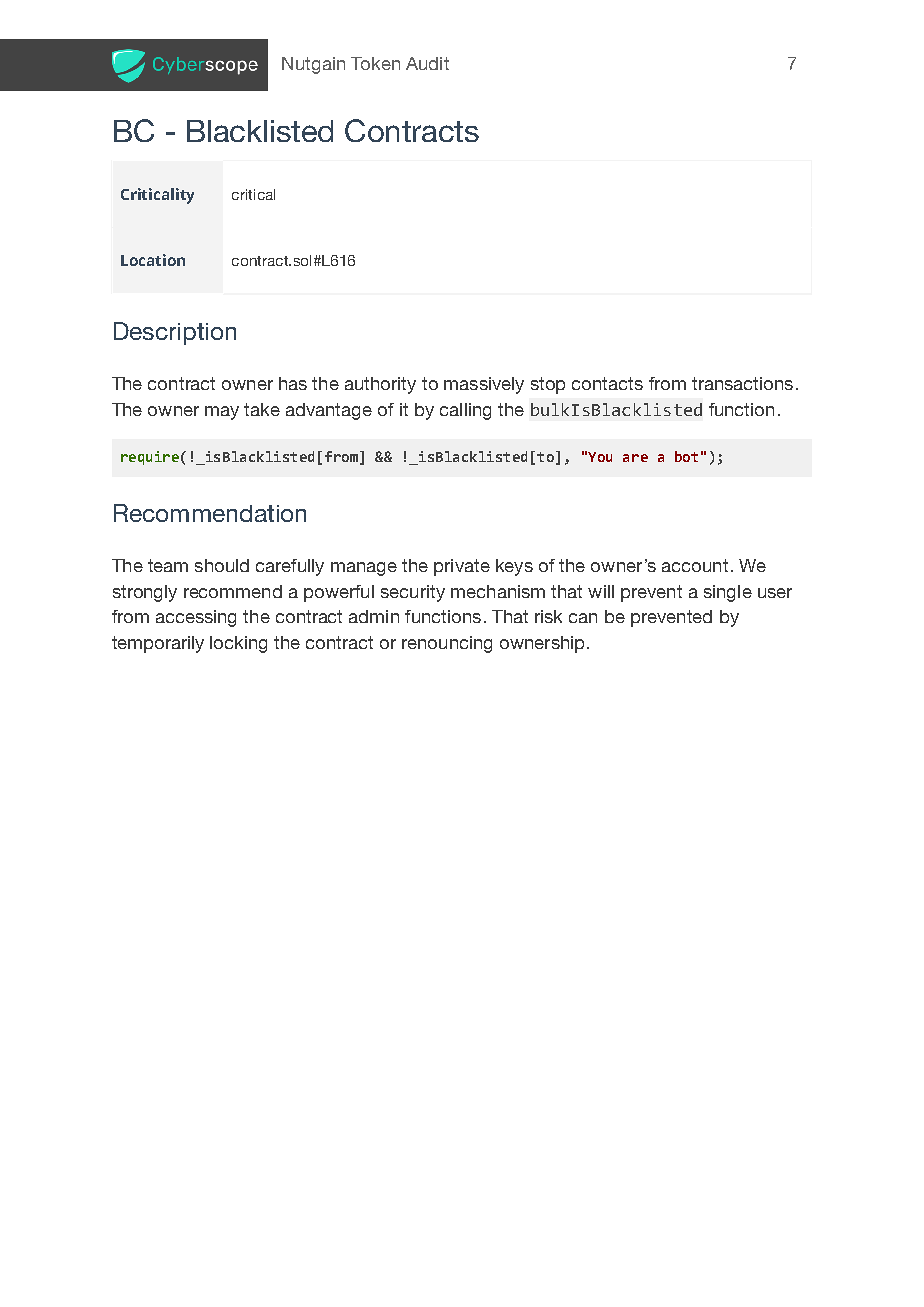  What do you see at coordinates (375, 63) in the screenshot?
I see `Token` at bounding box center [375, 63].
